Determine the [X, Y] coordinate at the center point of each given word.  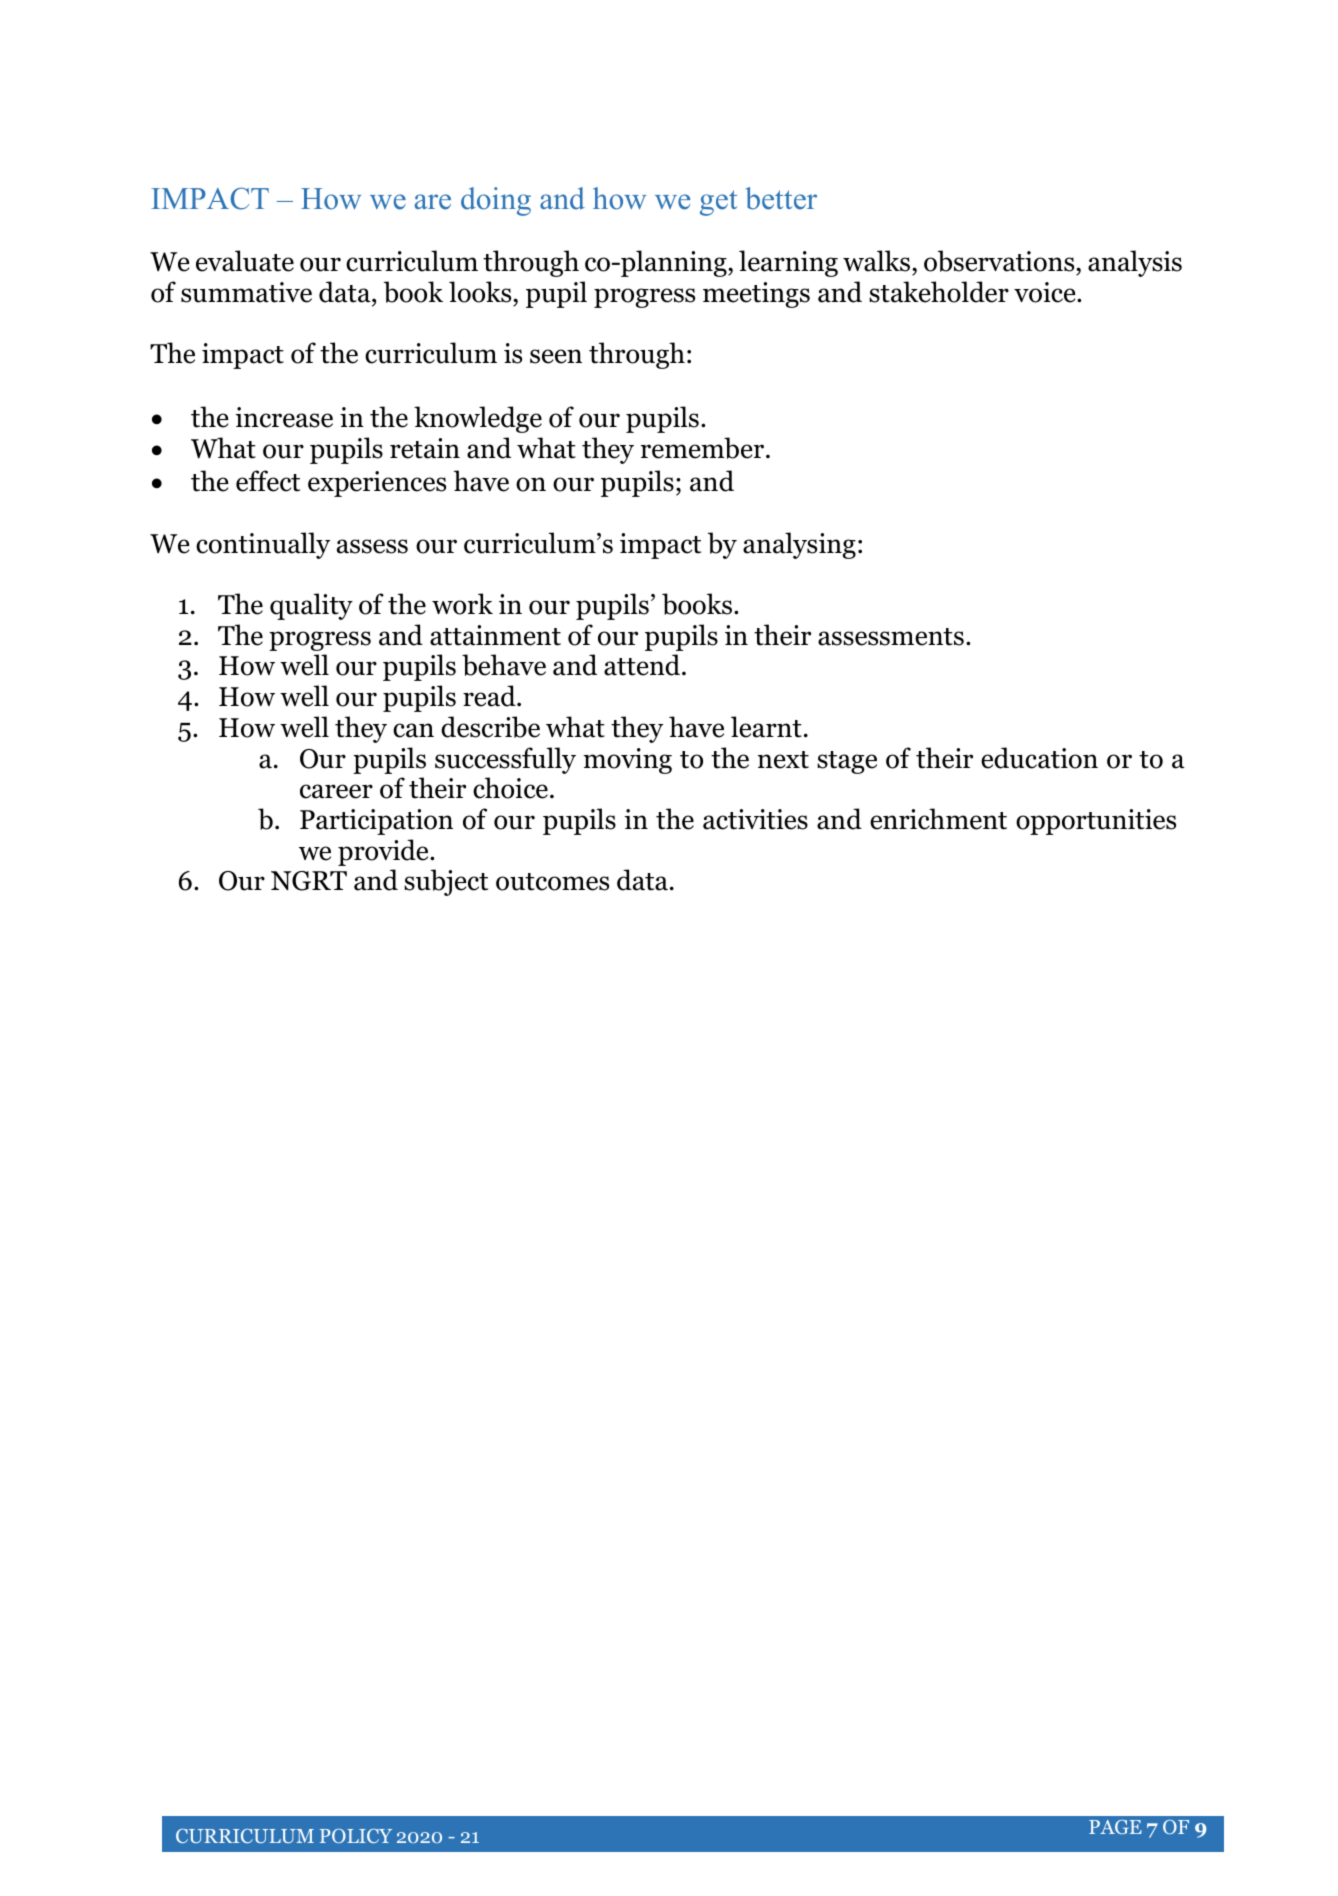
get [718, 203]
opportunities [1096, 822]
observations [1000, 262]
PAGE [1115, 1827]
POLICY [356, 1836]
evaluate [245, 261]
